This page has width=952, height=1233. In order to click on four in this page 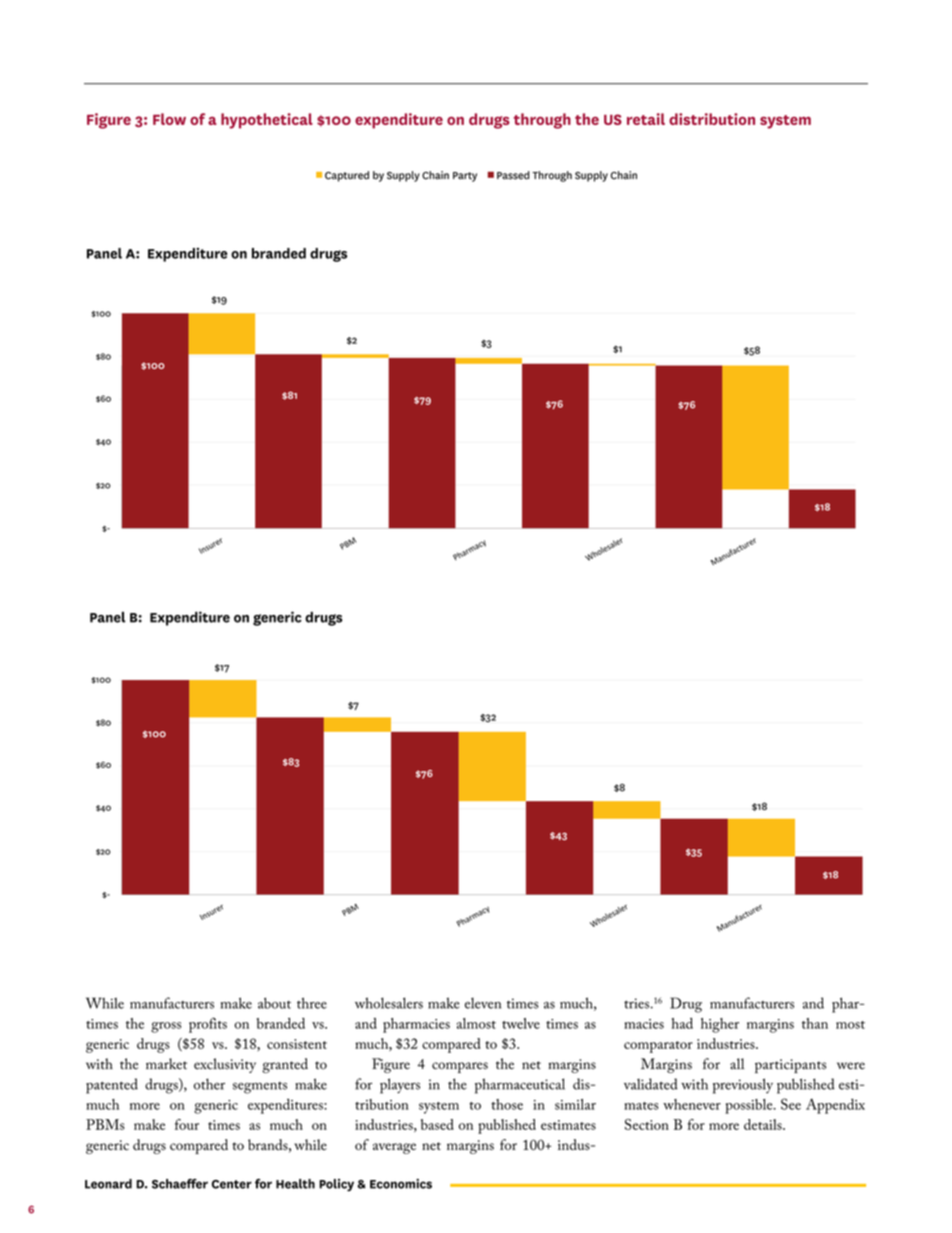, I will do `click(187, 1124)`.
